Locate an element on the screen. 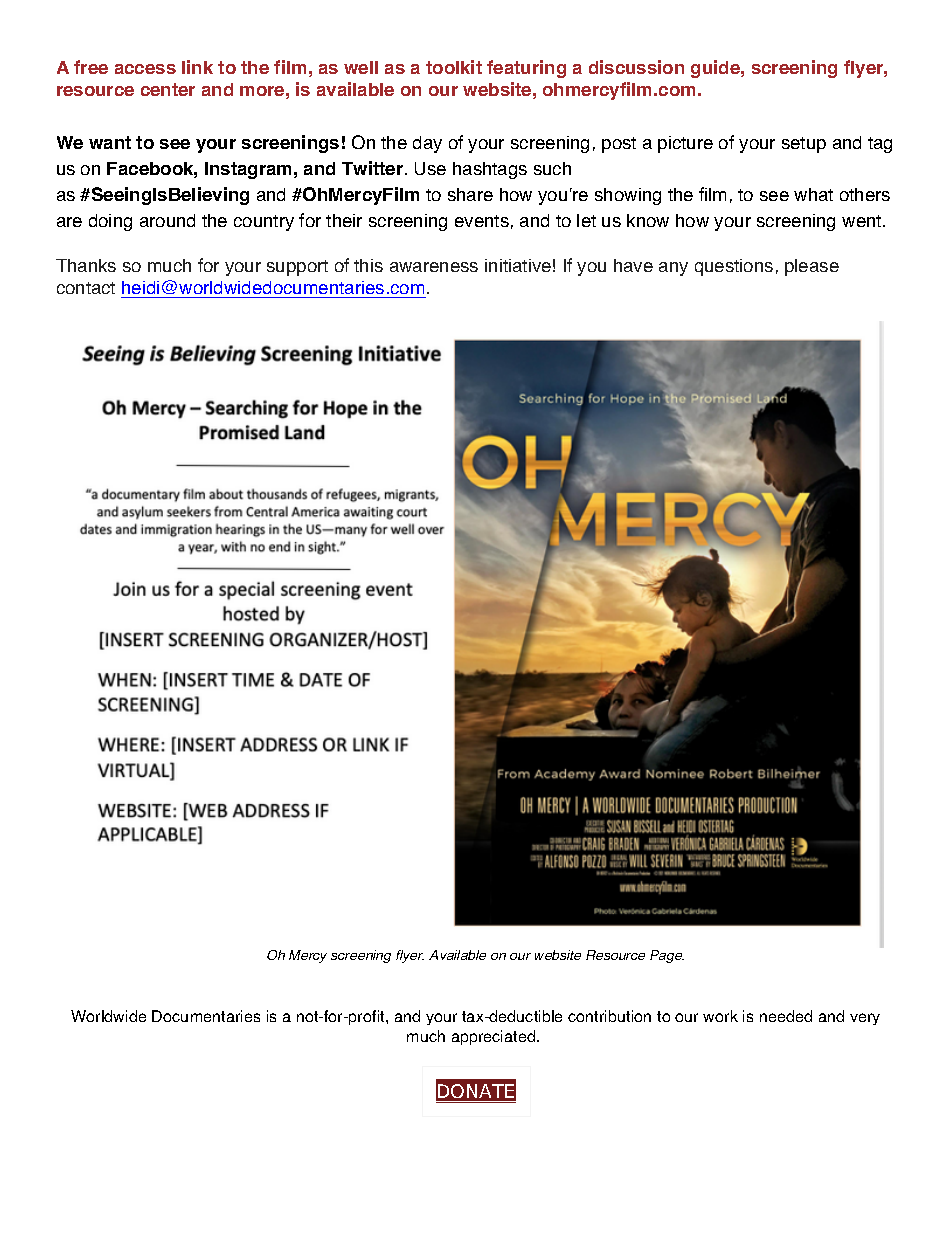 This screenshot has height=1233, width=952. contribution is located at coordinates (609, 1016).
